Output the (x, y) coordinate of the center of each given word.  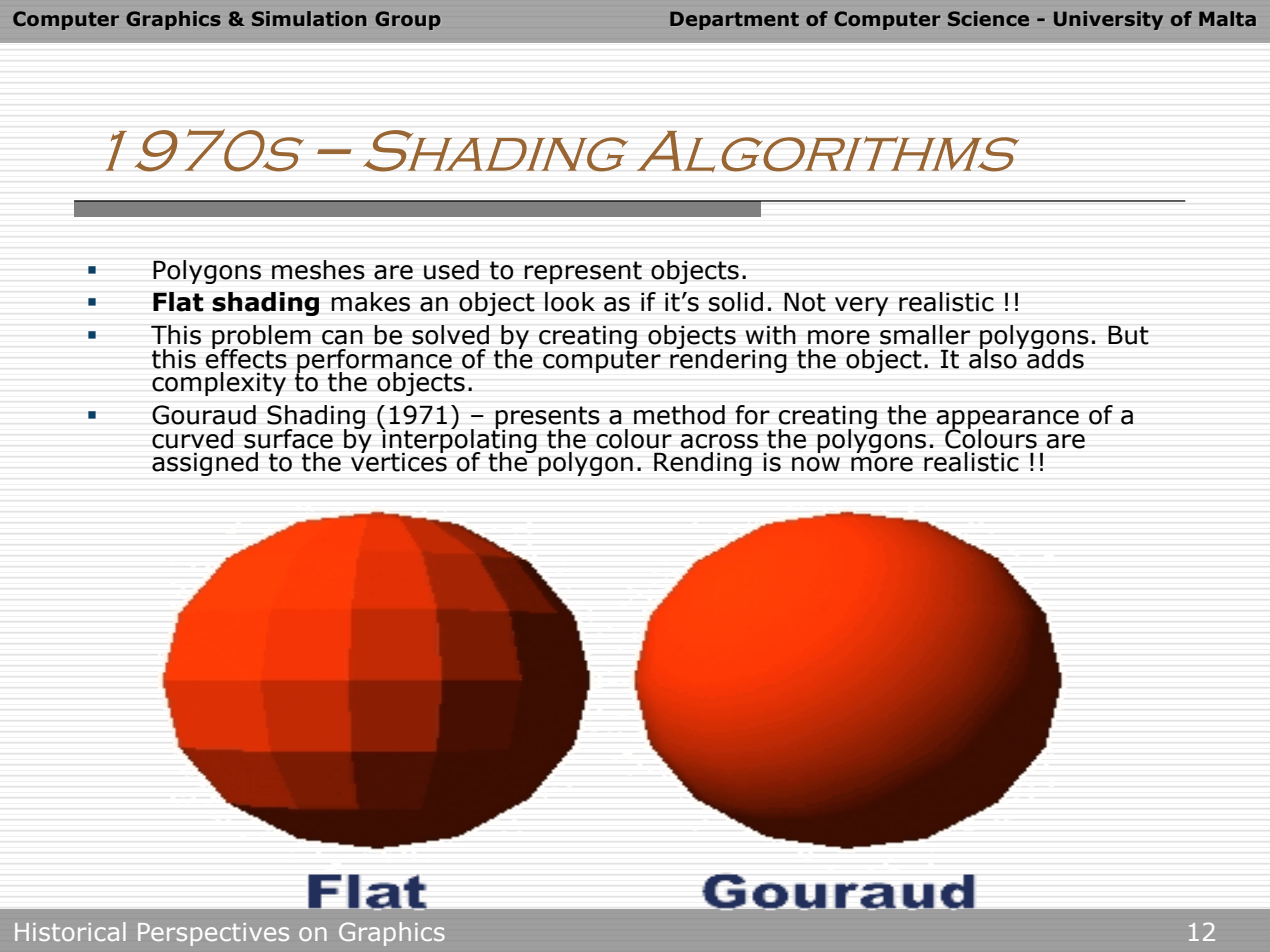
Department (734, 20)
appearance (1008, 420)
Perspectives (213, 934)
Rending (703, 464)
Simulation (309, 18)
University (1108, 20)
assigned (205, 464)
